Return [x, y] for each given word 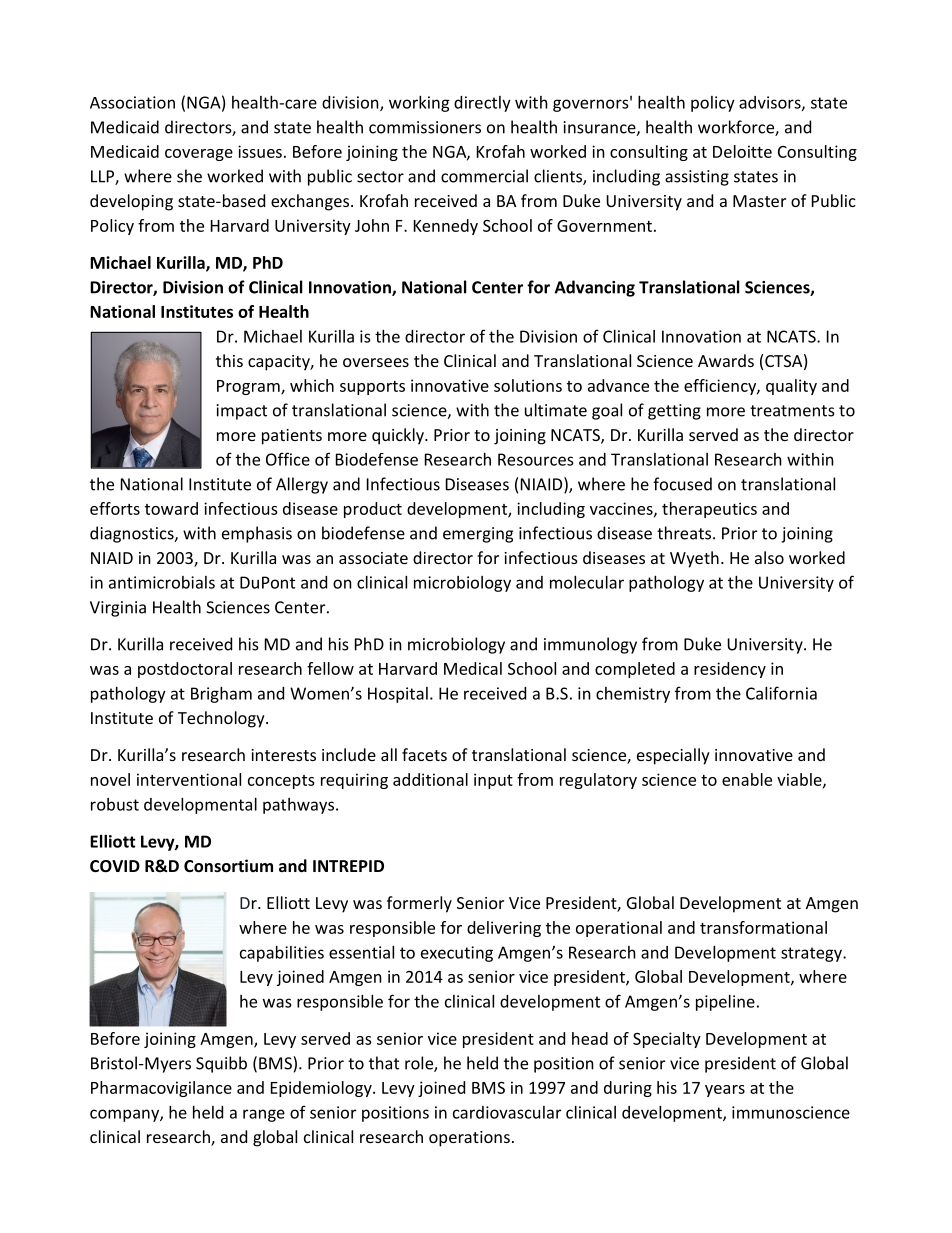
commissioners [425, 127]
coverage [199, 155]
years [725, 1091]
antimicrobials [162, 582]
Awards [726, 360]
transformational [763, 927]
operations [469, 1139]
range [264, 1115]
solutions [528, 385]
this [229, 360]
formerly [419, 904]
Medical [473, 668]
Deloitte [742, 151]
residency [730, 670]
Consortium [228, 865]
